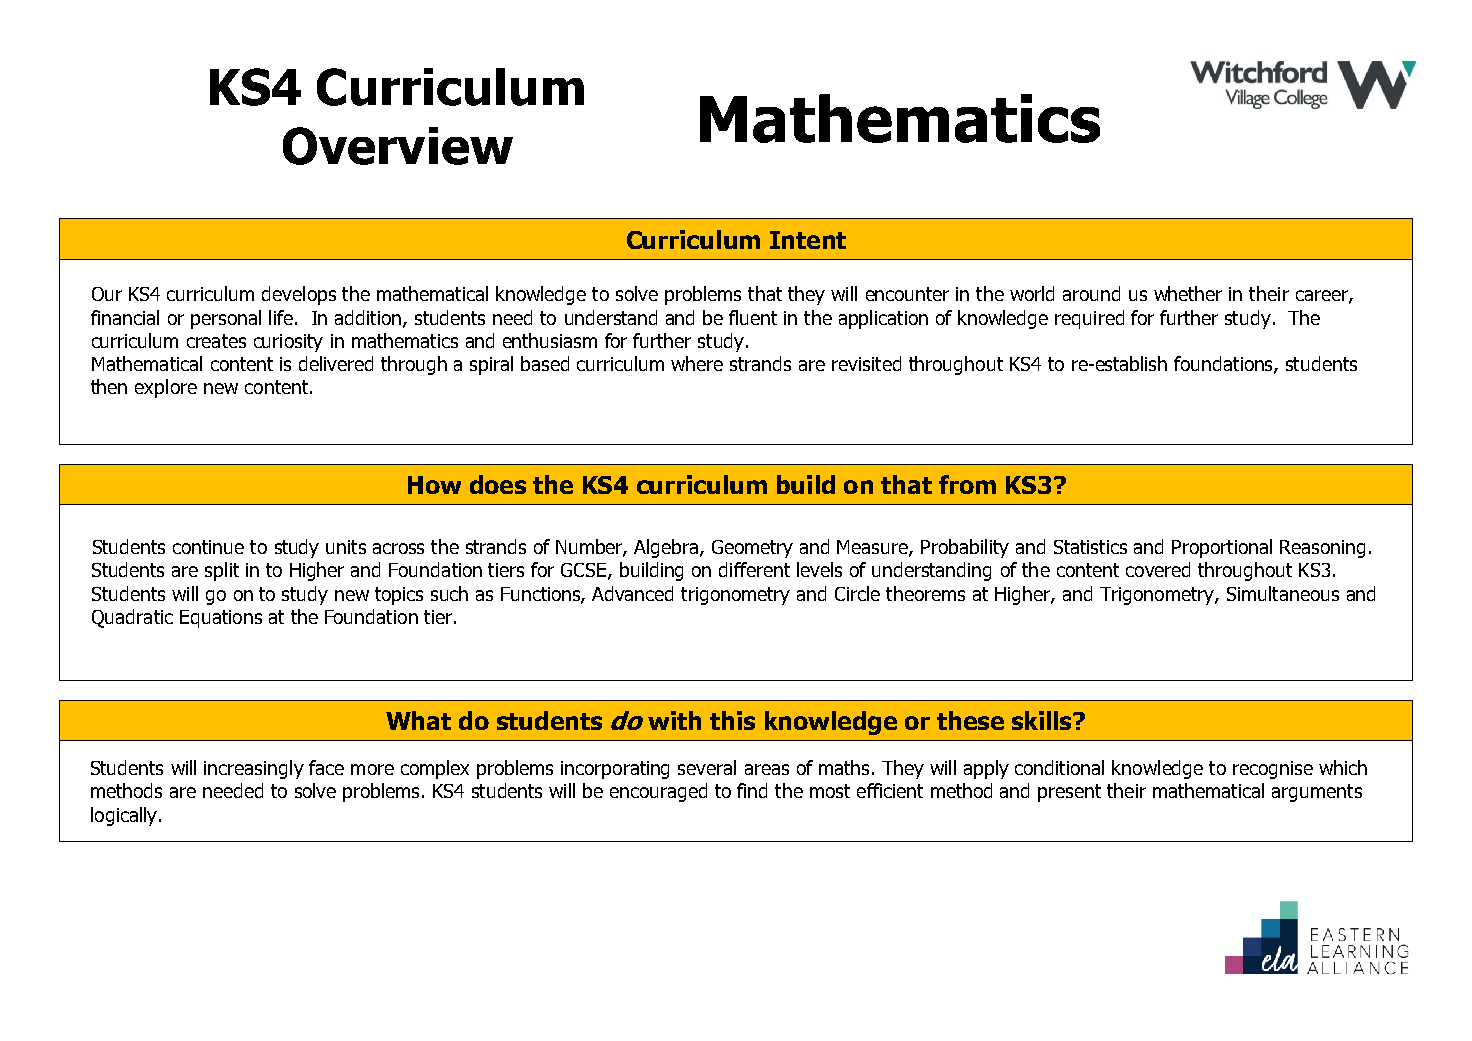 This screenshot has height=1041, width=1472. What do you see at coordinates (498, 484) in the screenshot?
I see `does` at bounding box center [498, 484].
